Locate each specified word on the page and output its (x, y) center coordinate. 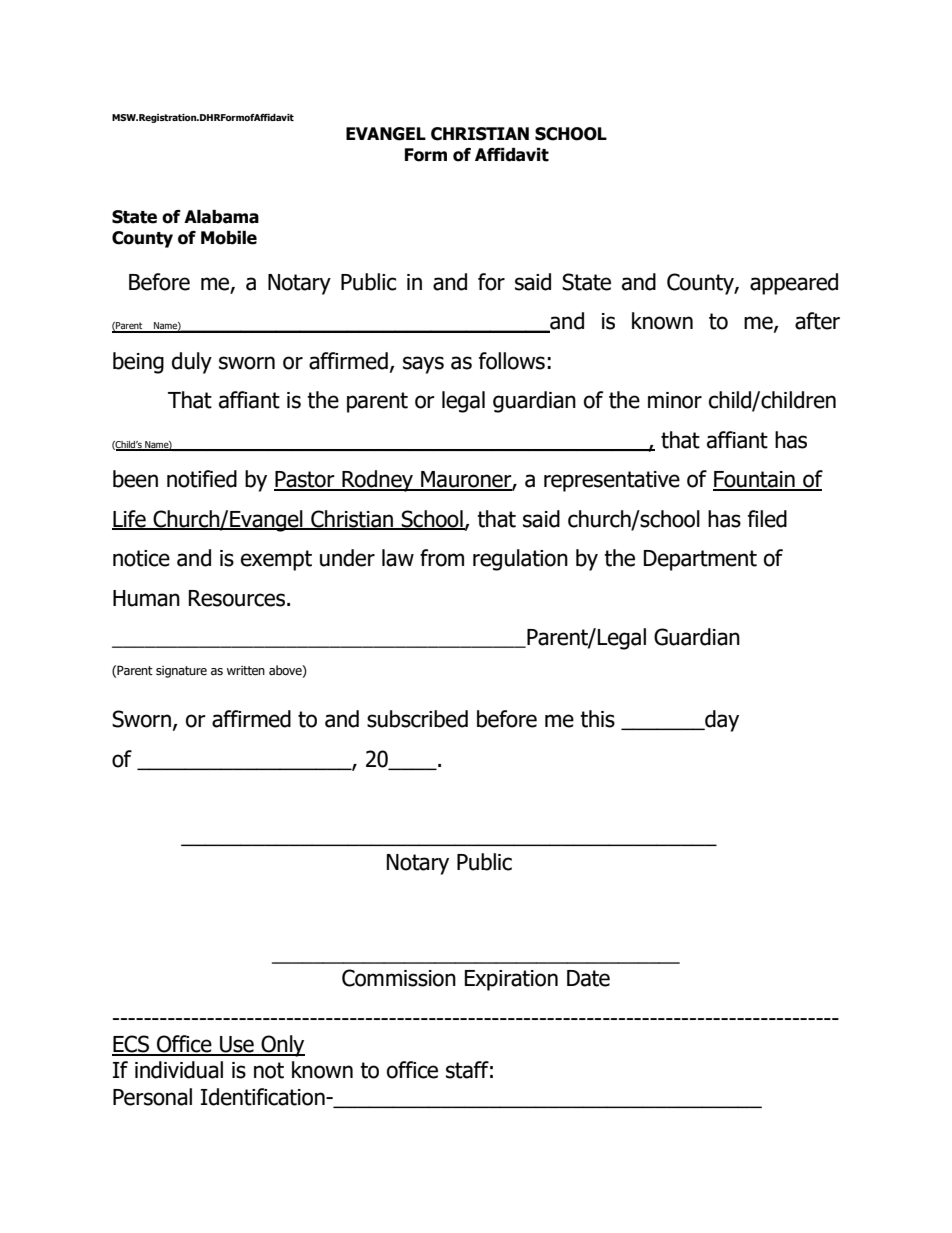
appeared (794, 284)
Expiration (511, 980)
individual (179, 1070)
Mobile (229, 238)
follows (512, 361)
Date (588, 978)
